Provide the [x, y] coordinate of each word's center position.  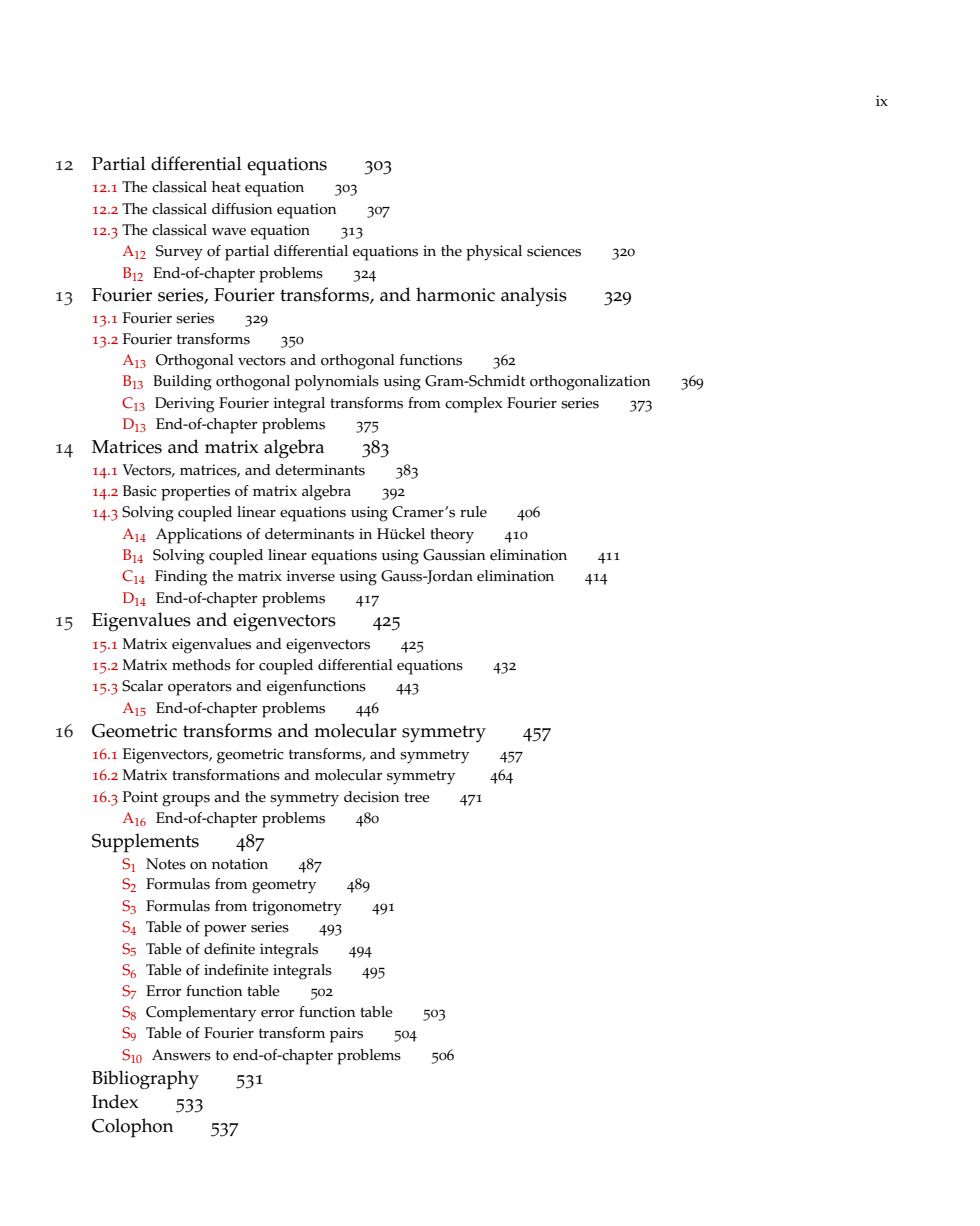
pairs [346, 1035]
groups [186, 801]
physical [494, 253]
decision [372, 797]
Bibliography [145, 1080]
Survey [179, 253]
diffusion [242, 209]
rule [473, 512]
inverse [310, 576]
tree [417, 797]
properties [195, 493]
